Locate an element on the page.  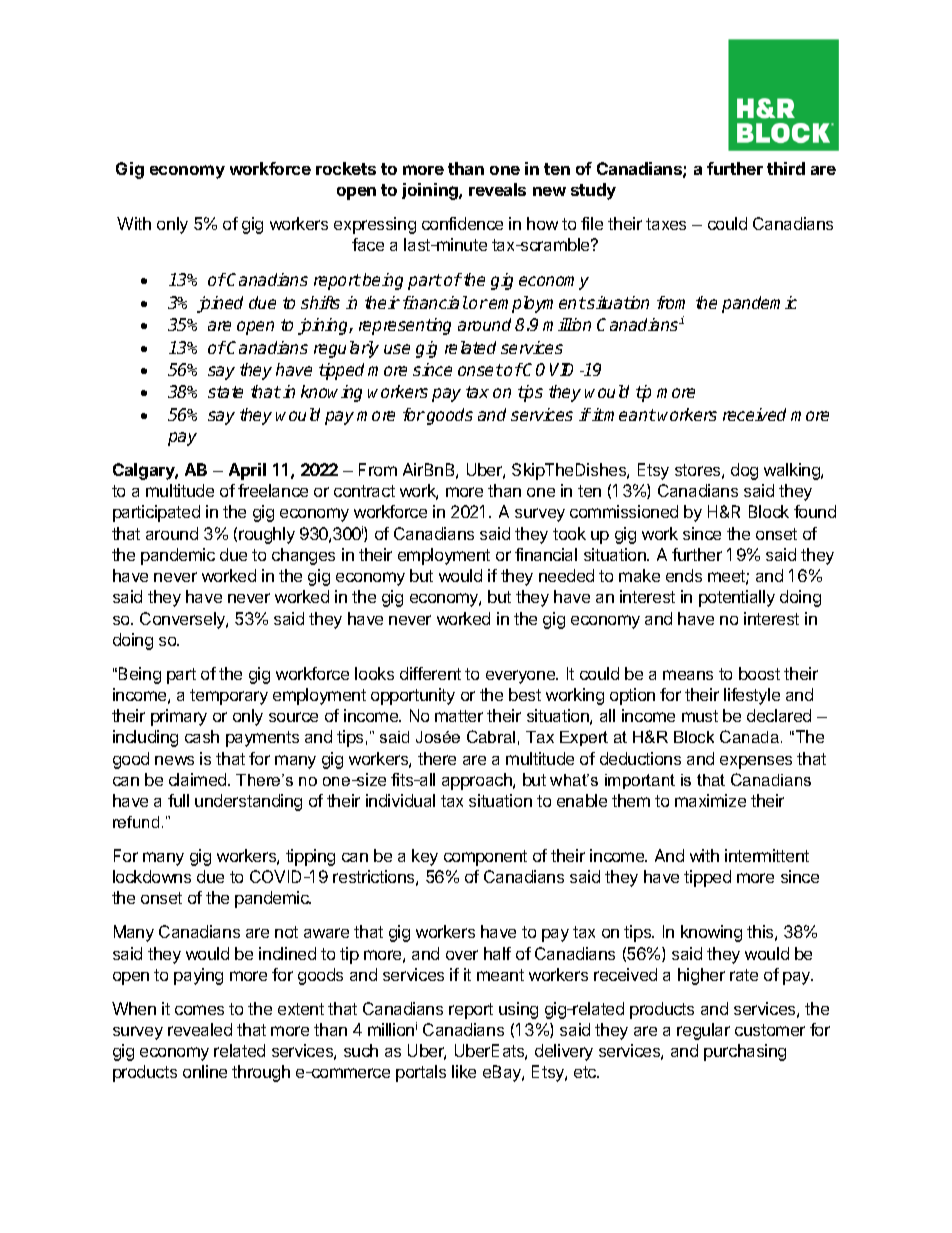
potentially is located at coordinates (737, 598).
